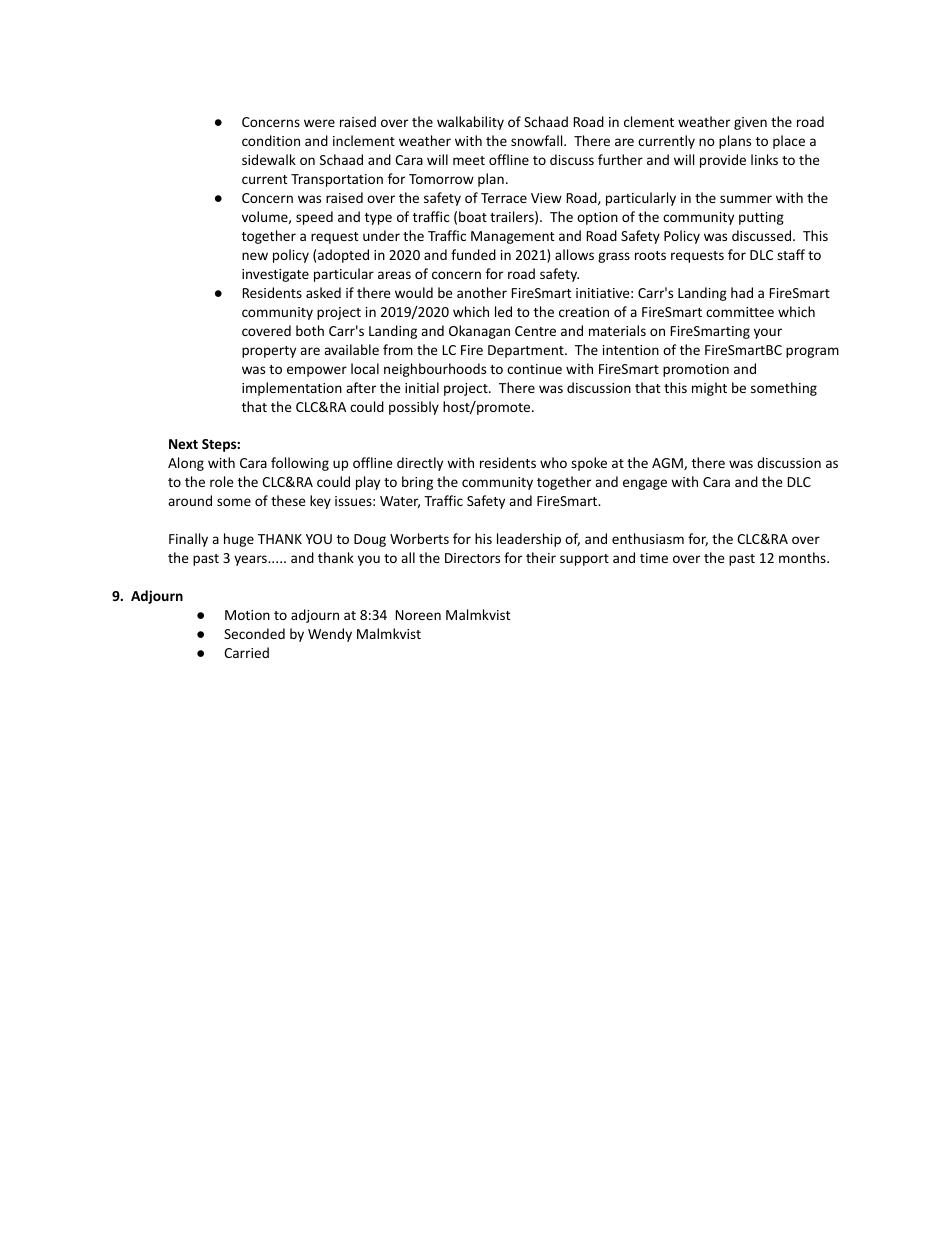 The height and width of the screenshot is (1233, 952). I want to click on might, so click(709, 389).
